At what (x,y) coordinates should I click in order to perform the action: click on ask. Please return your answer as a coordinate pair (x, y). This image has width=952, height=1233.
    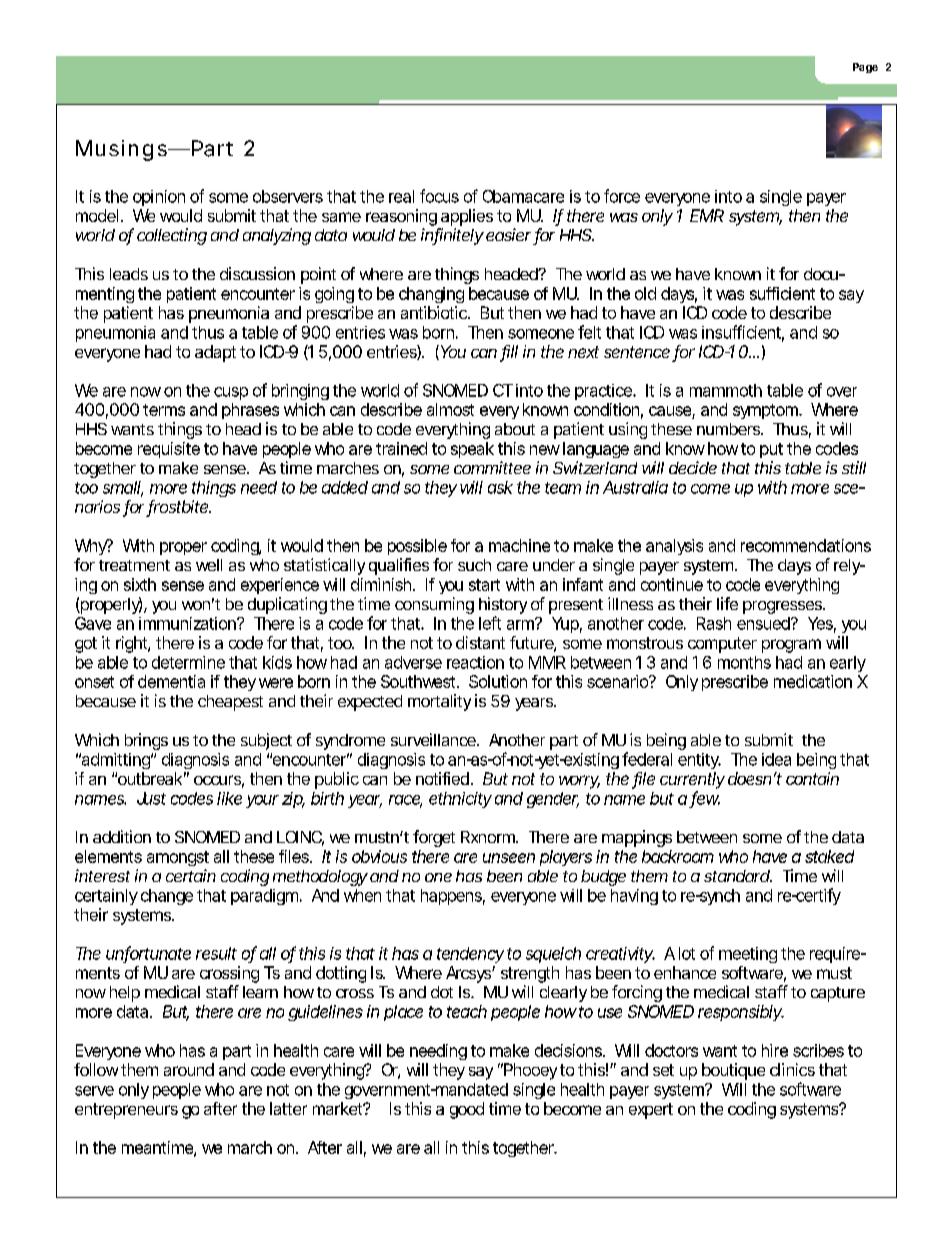
    Looking at the image, I should click on (500, 487).
